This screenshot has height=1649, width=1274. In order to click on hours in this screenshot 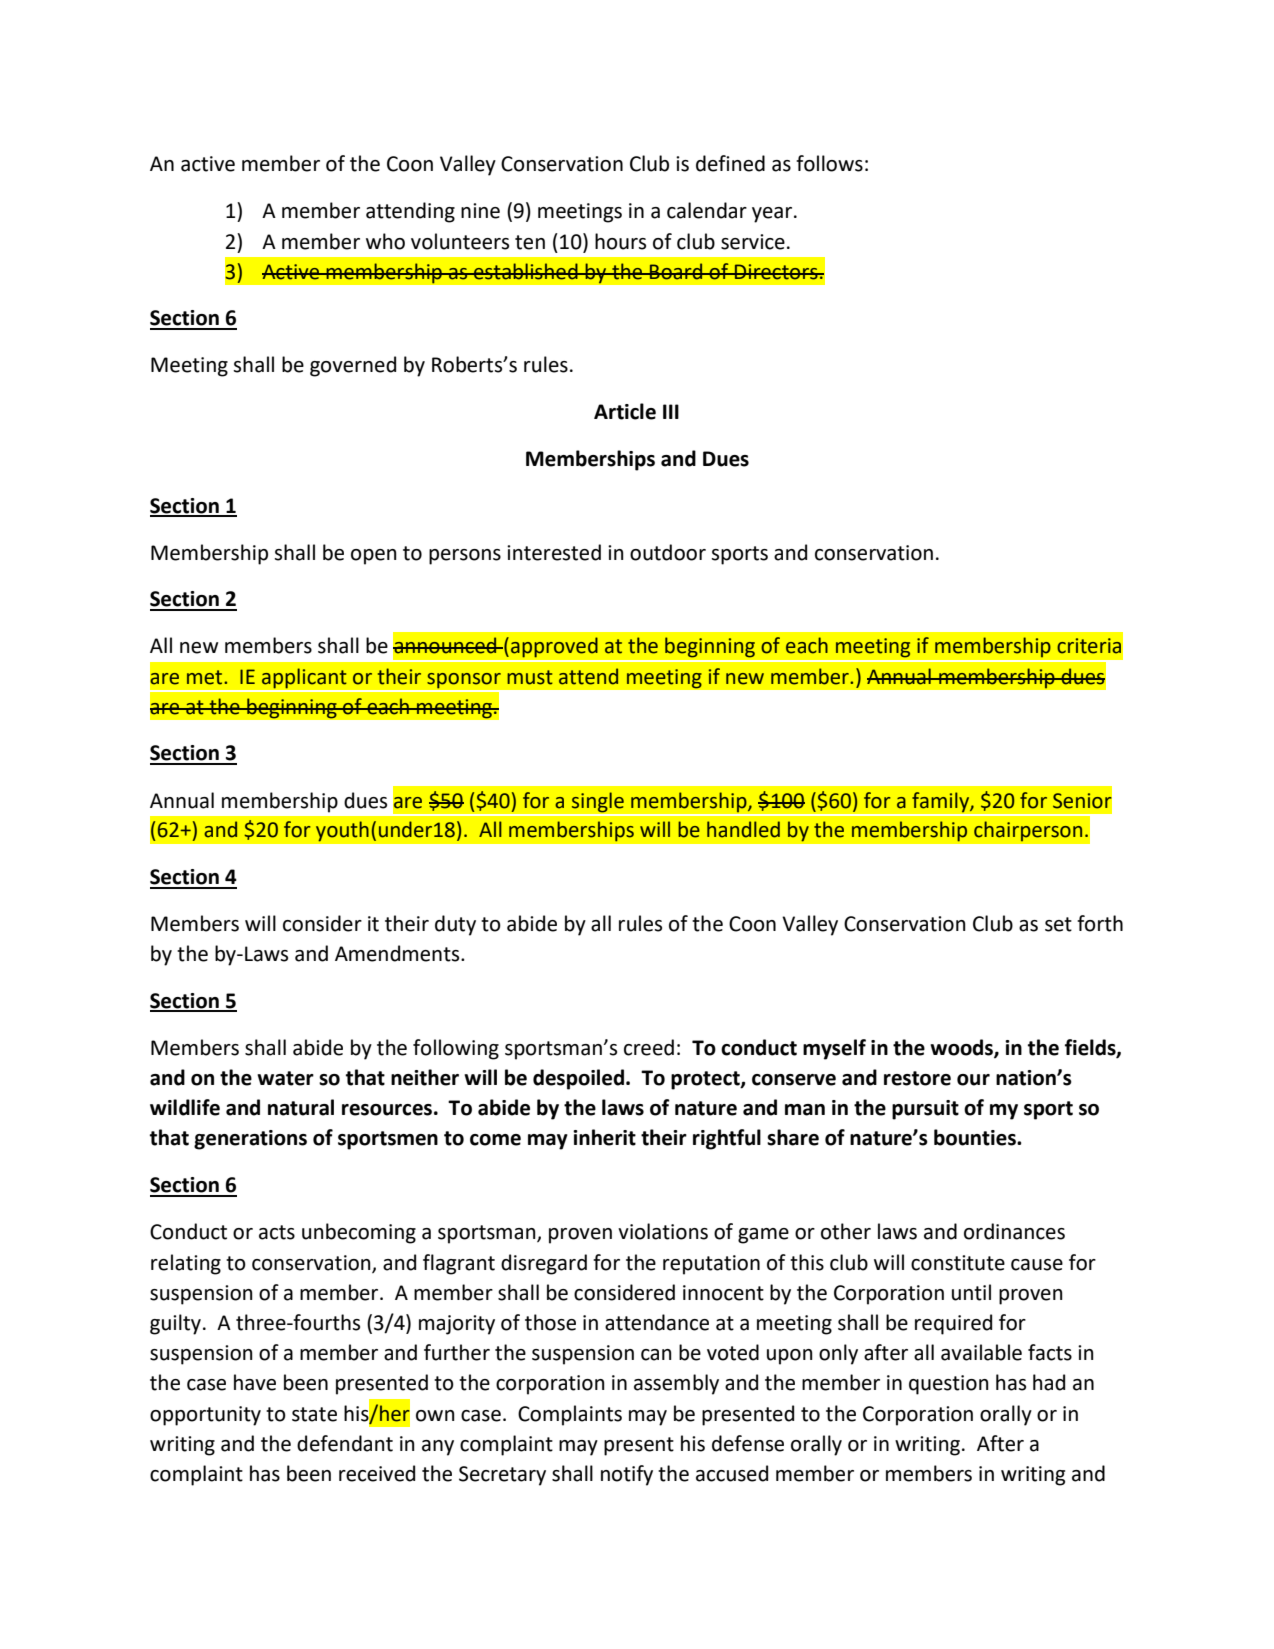, I will do `click(620, 241)`.
